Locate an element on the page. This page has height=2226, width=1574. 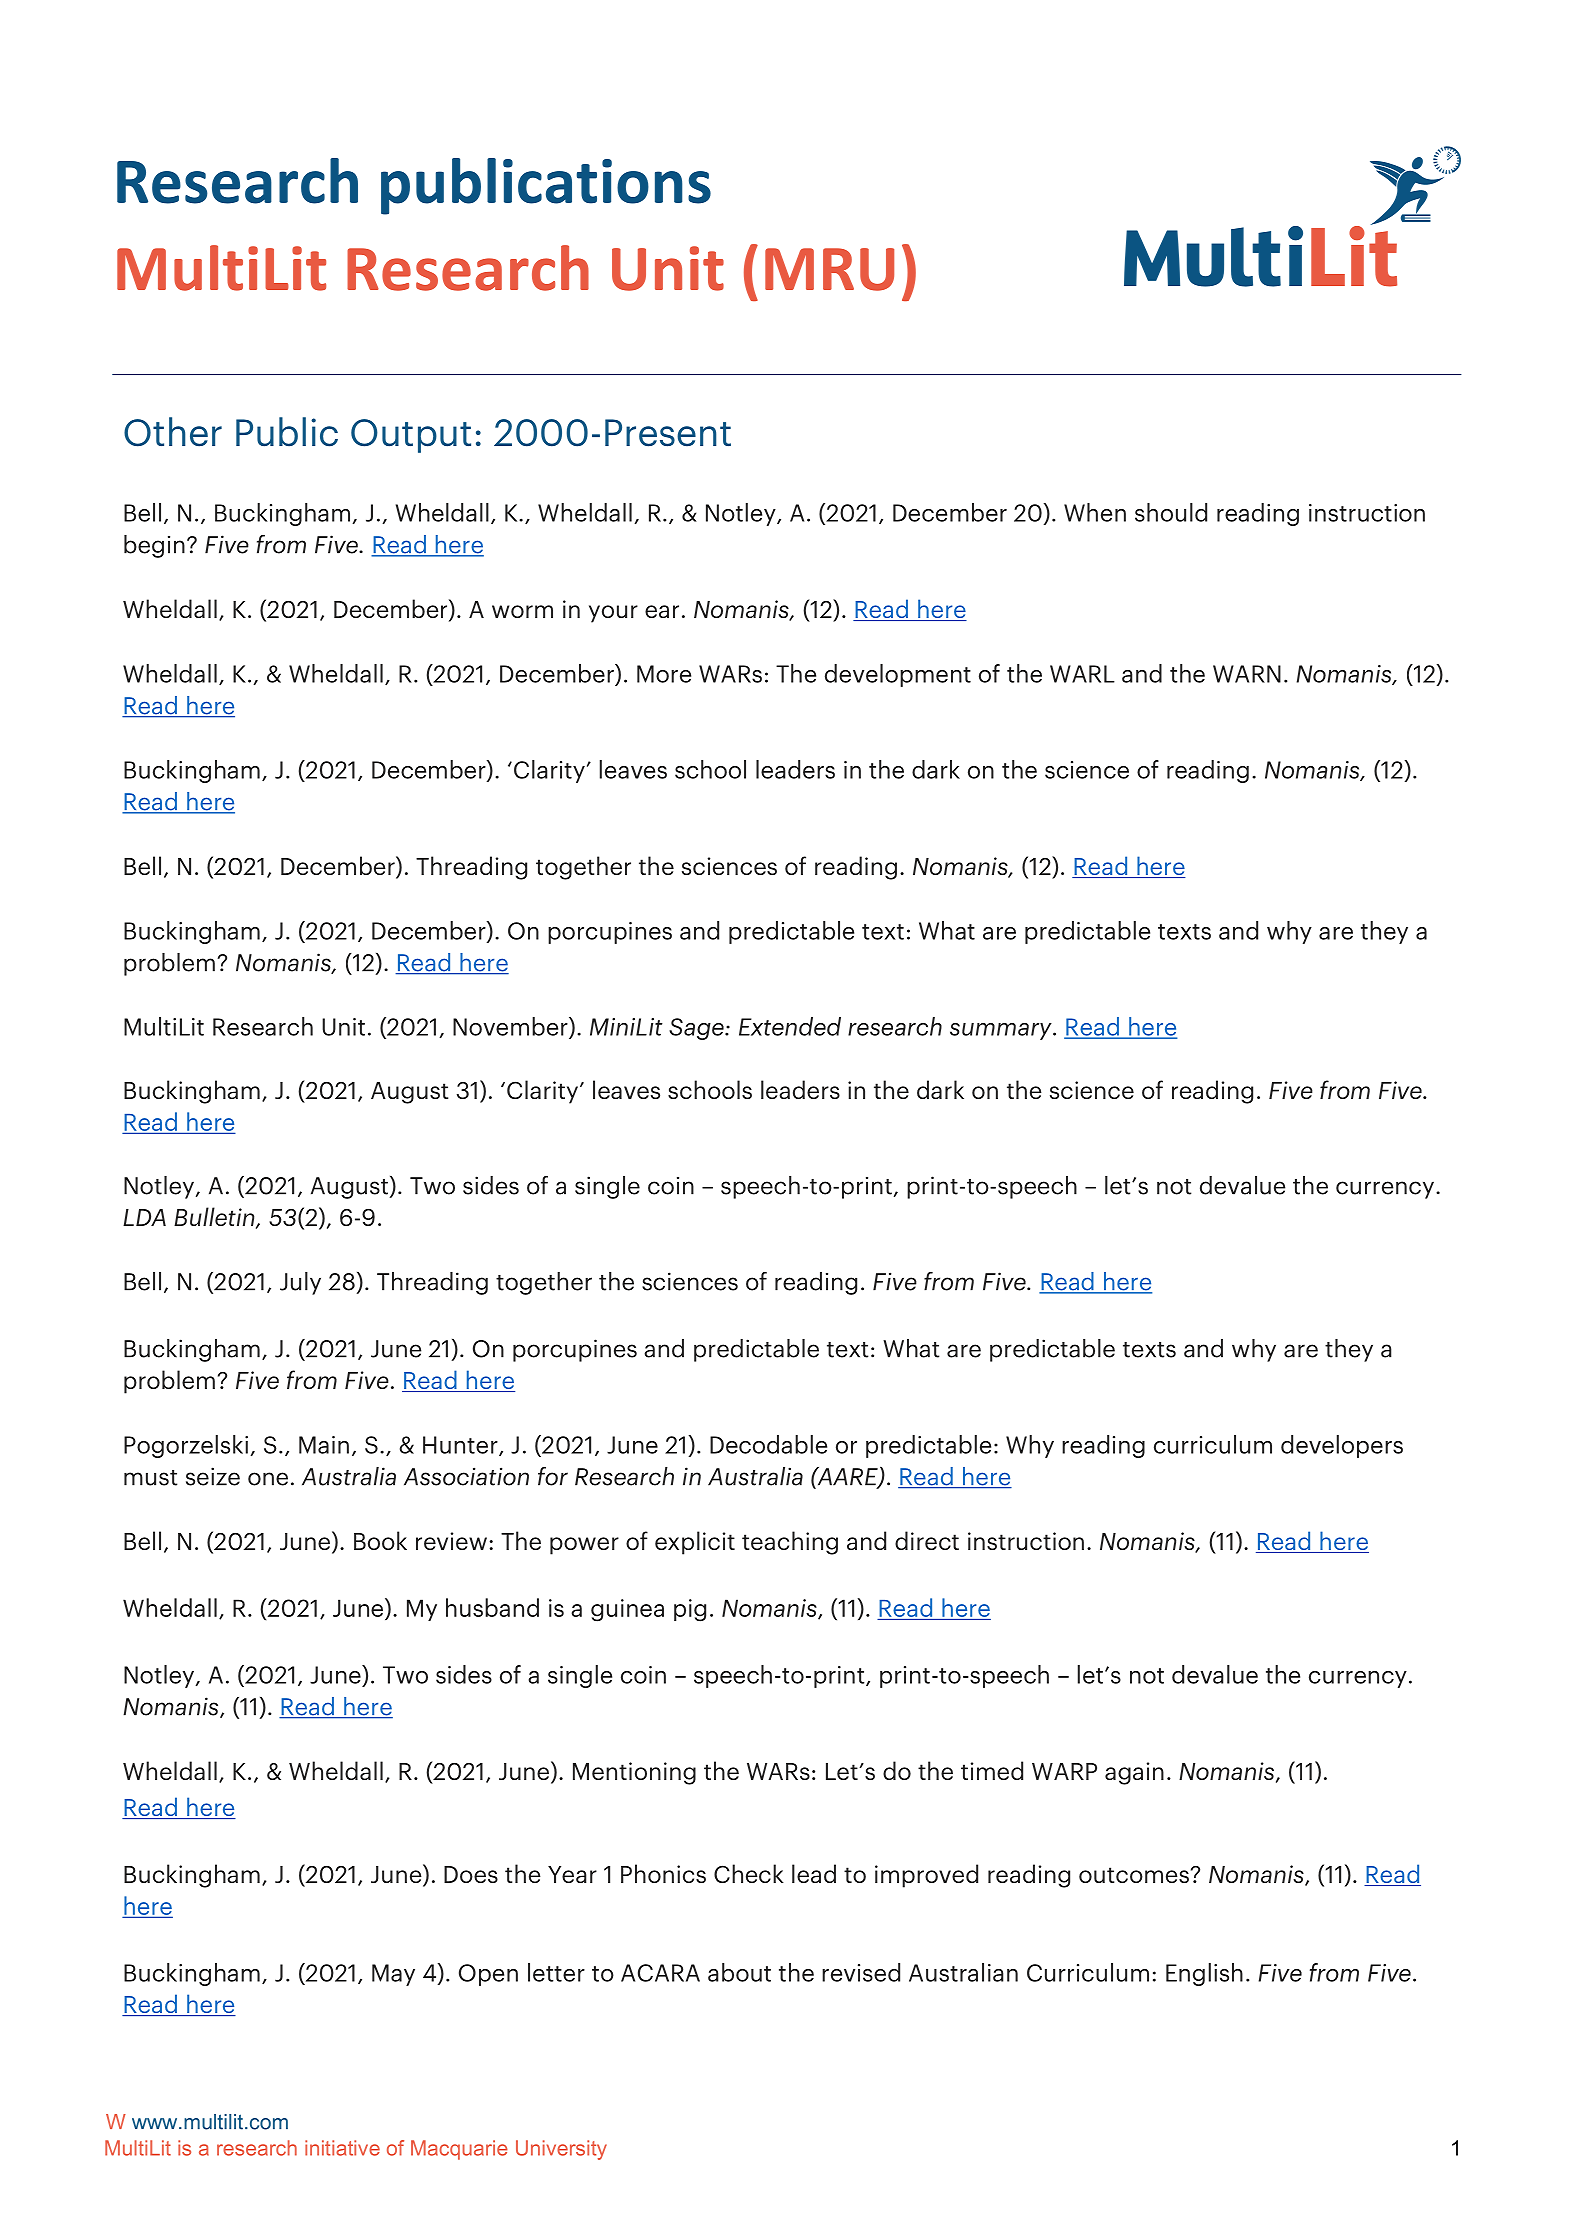
July is located at coordinates (300, 1283).
